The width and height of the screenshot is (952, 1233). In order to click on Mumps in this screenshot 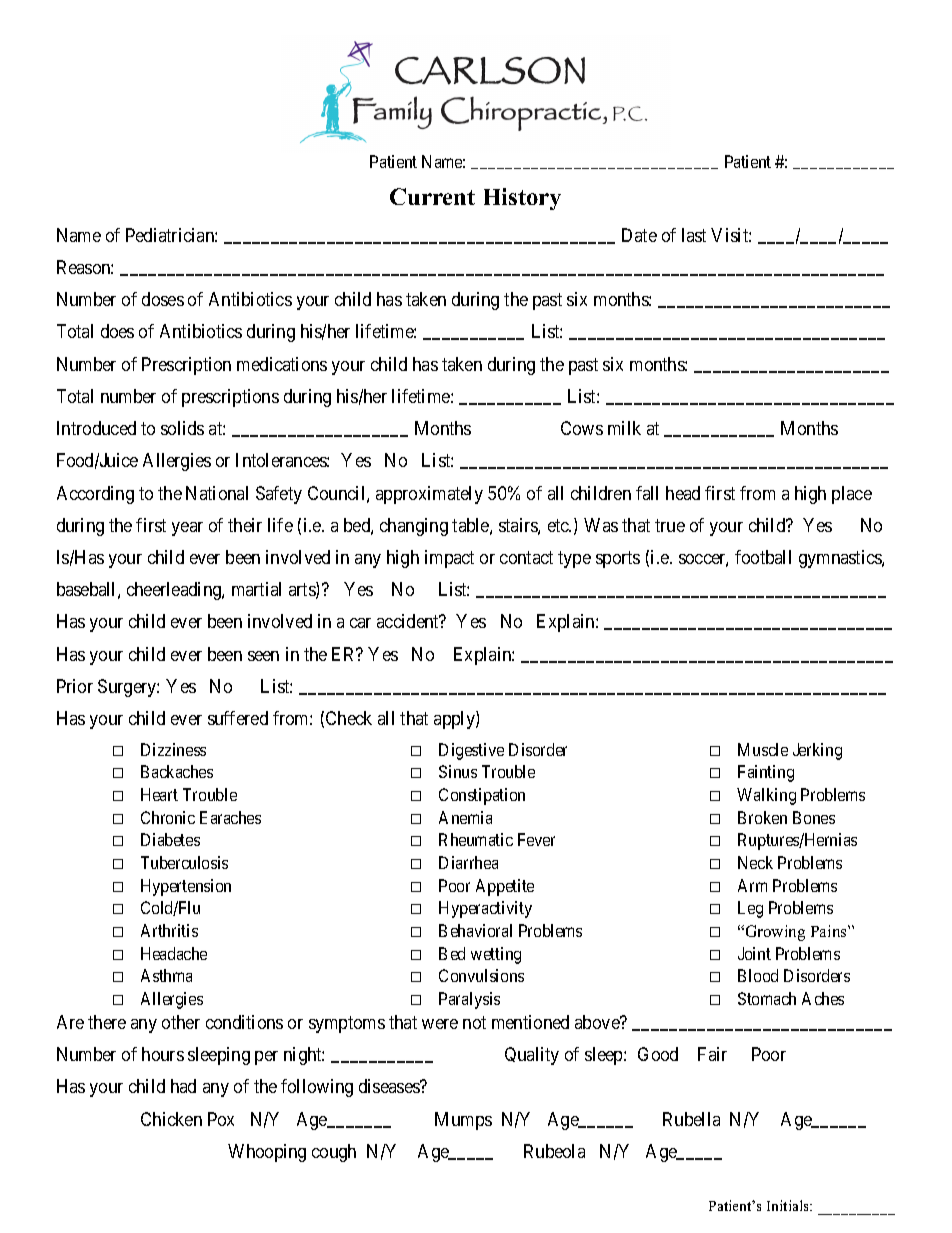, I will do `click(463, 1121)`.
